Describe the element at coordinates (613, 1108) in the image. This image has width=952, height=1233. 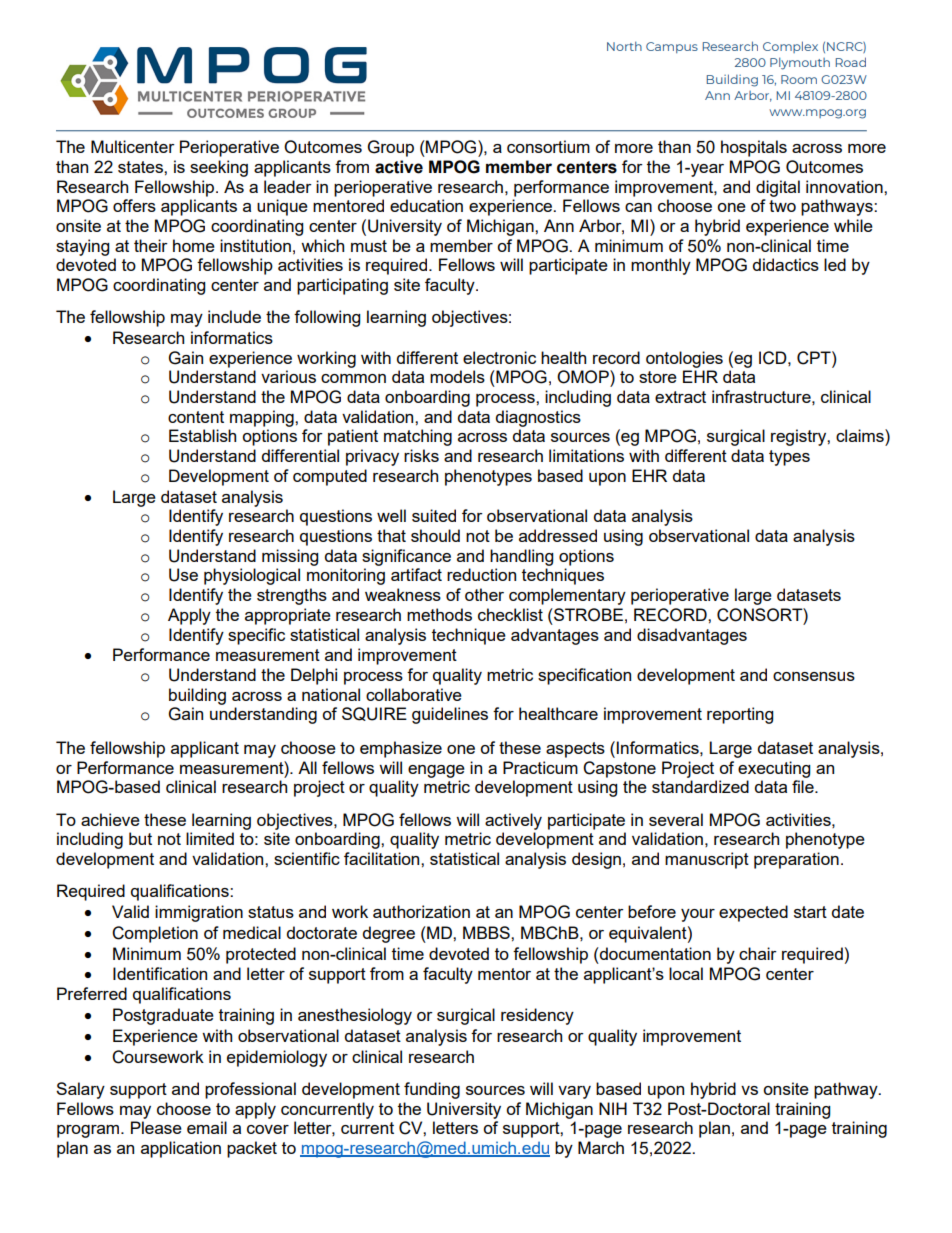
I see `NIH` at that location.
